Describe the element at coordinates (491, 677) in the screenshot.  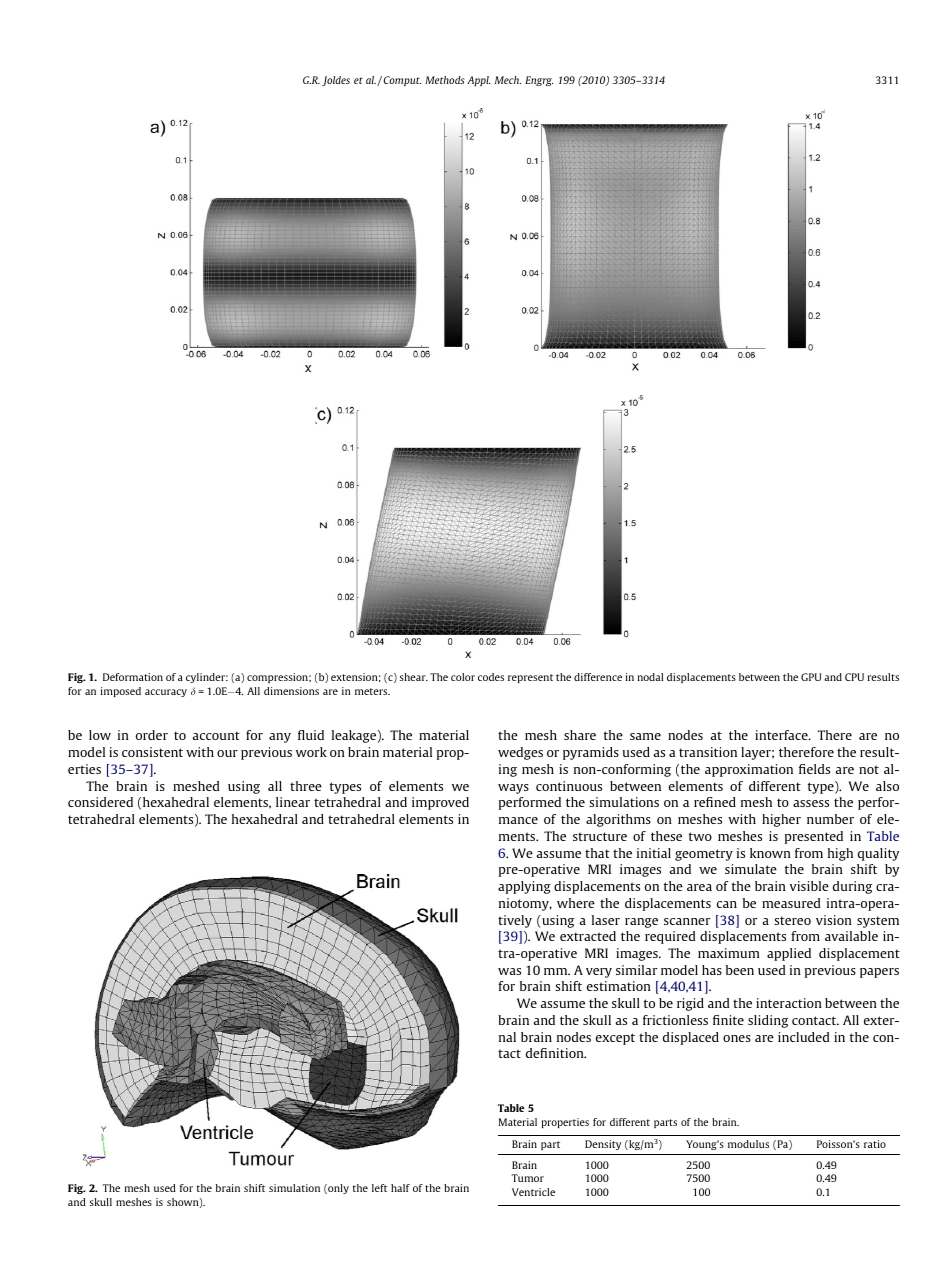
I see `codes` at that location.
